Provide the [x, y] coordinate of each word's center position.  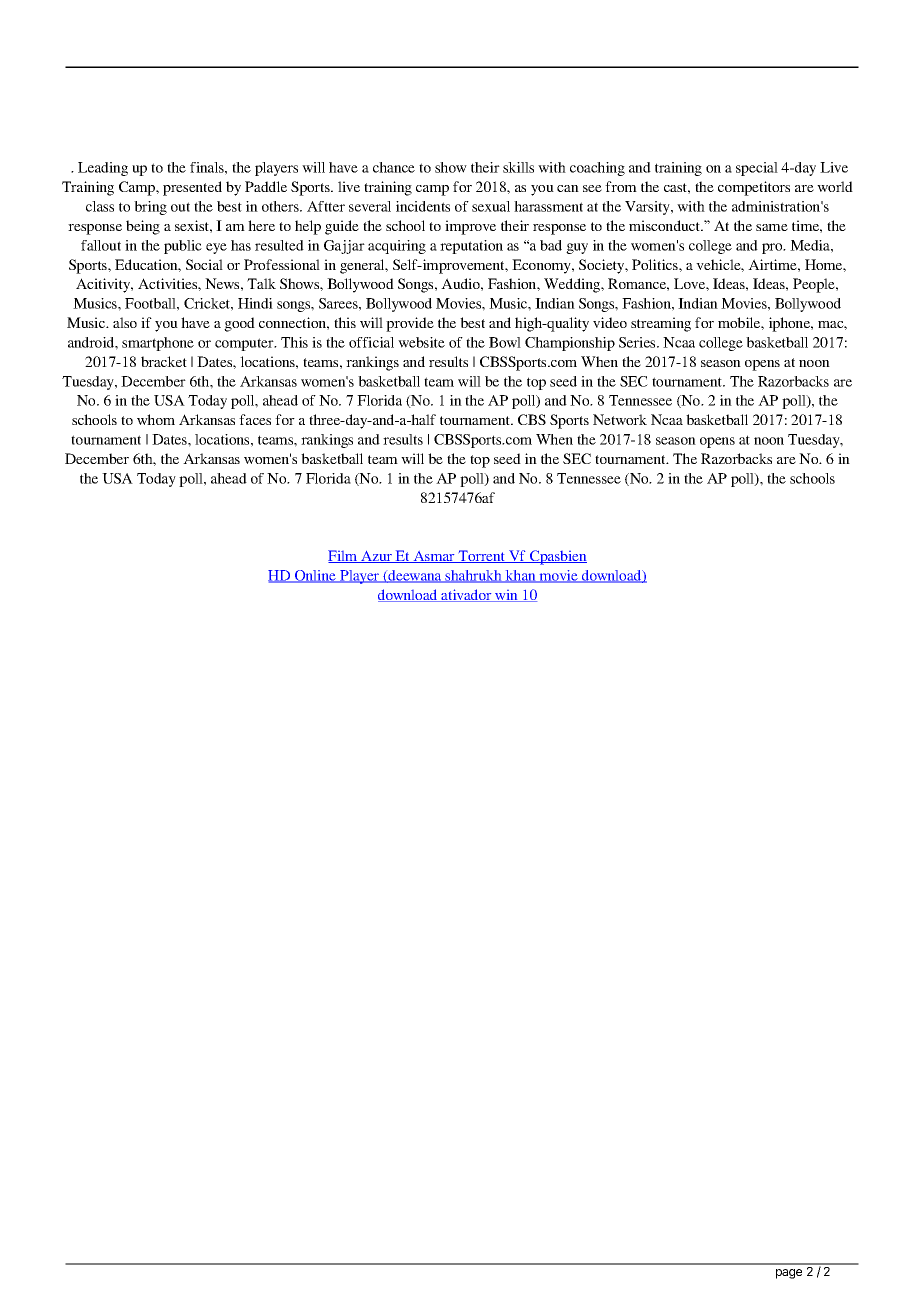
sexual [491, 206]
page [789, 1274]
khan [521, 576]
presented [192, 188]
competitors [754, 188]
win [506, 596]
